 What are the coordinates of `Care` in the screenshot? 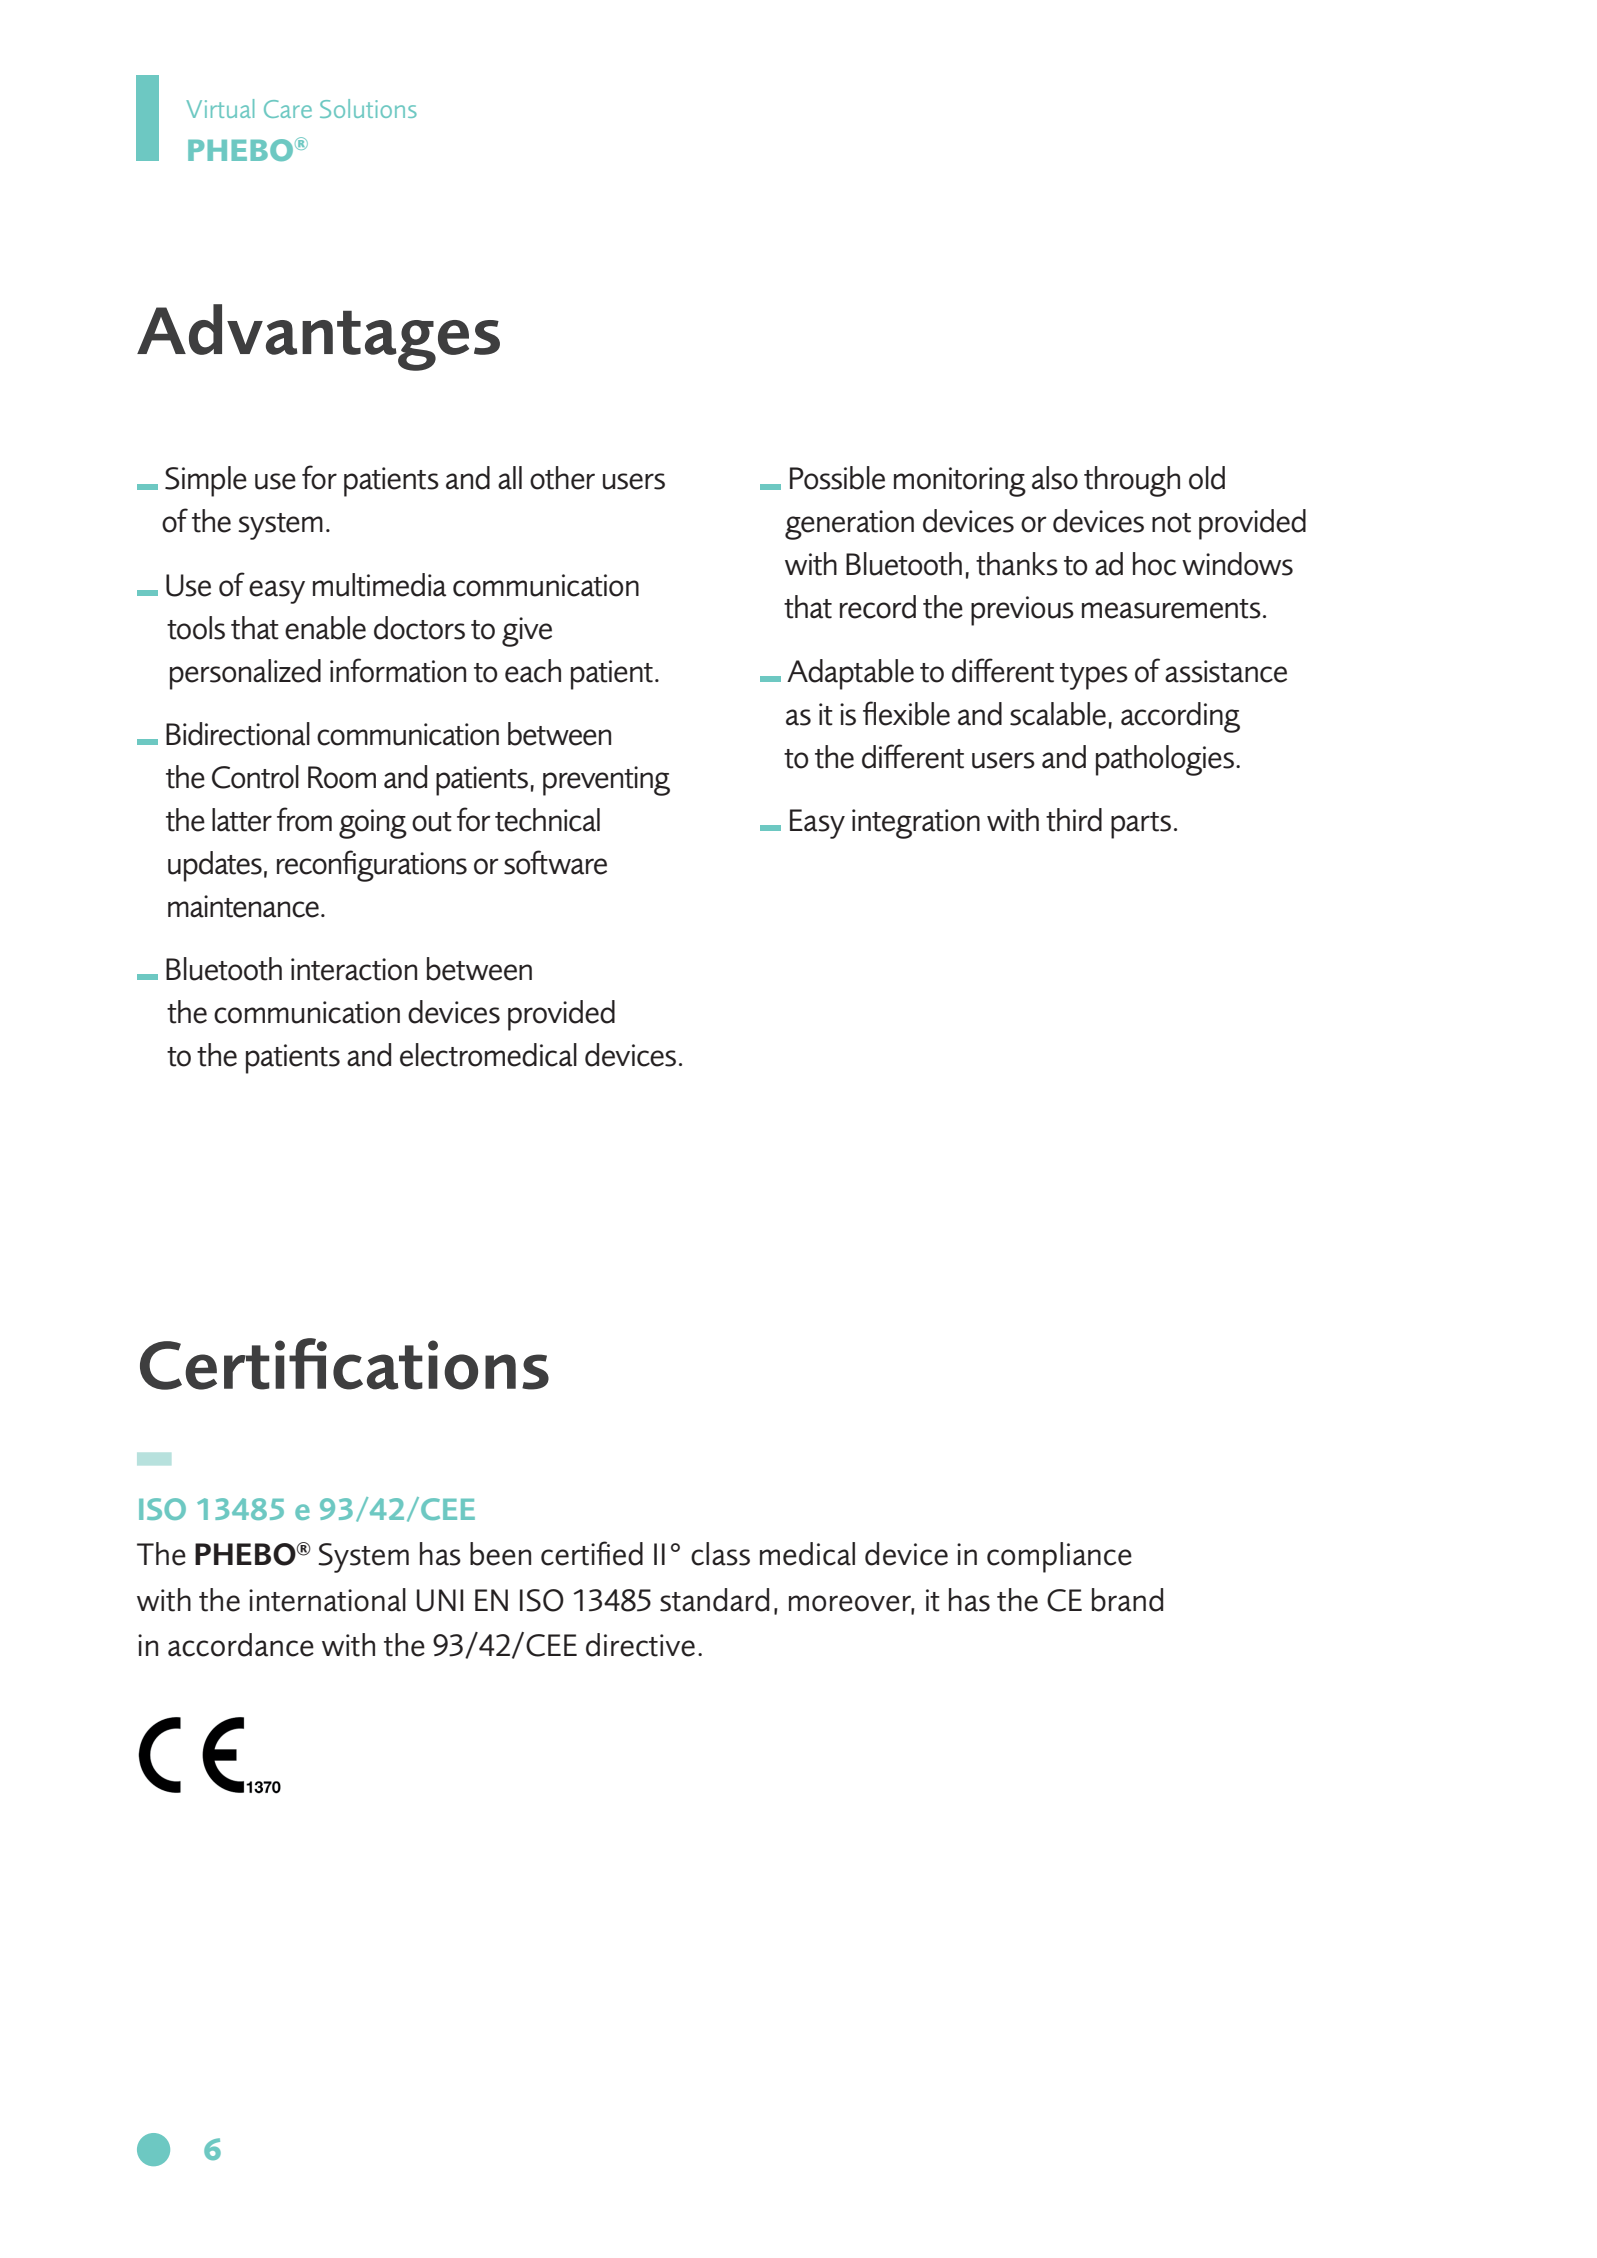 It's located at (288, 109).
